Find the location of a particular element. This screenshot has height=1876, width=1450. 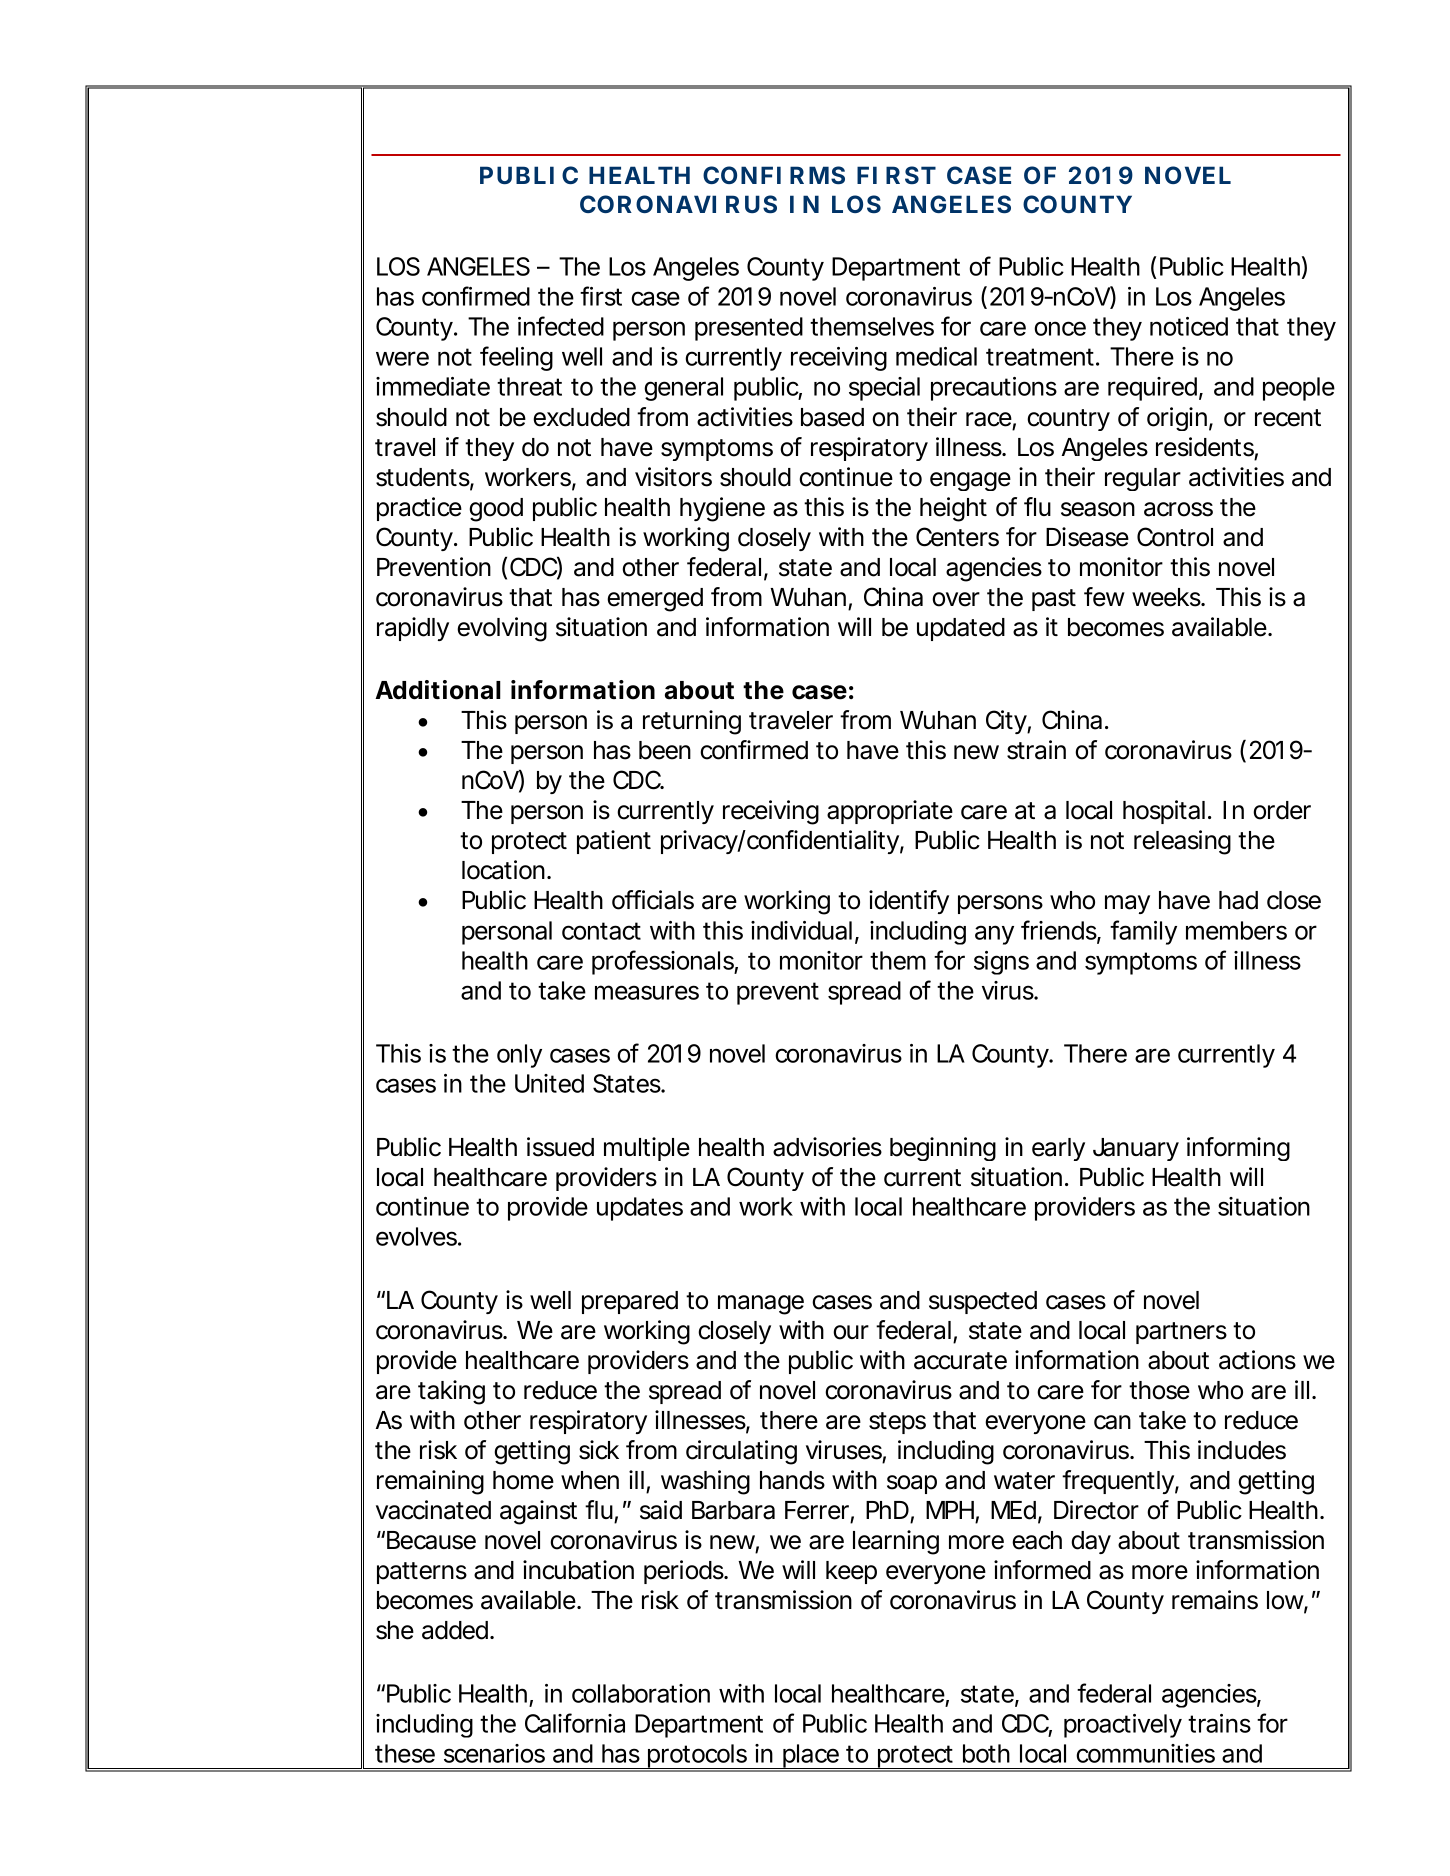

infected is located at coordinates (561, 326).
